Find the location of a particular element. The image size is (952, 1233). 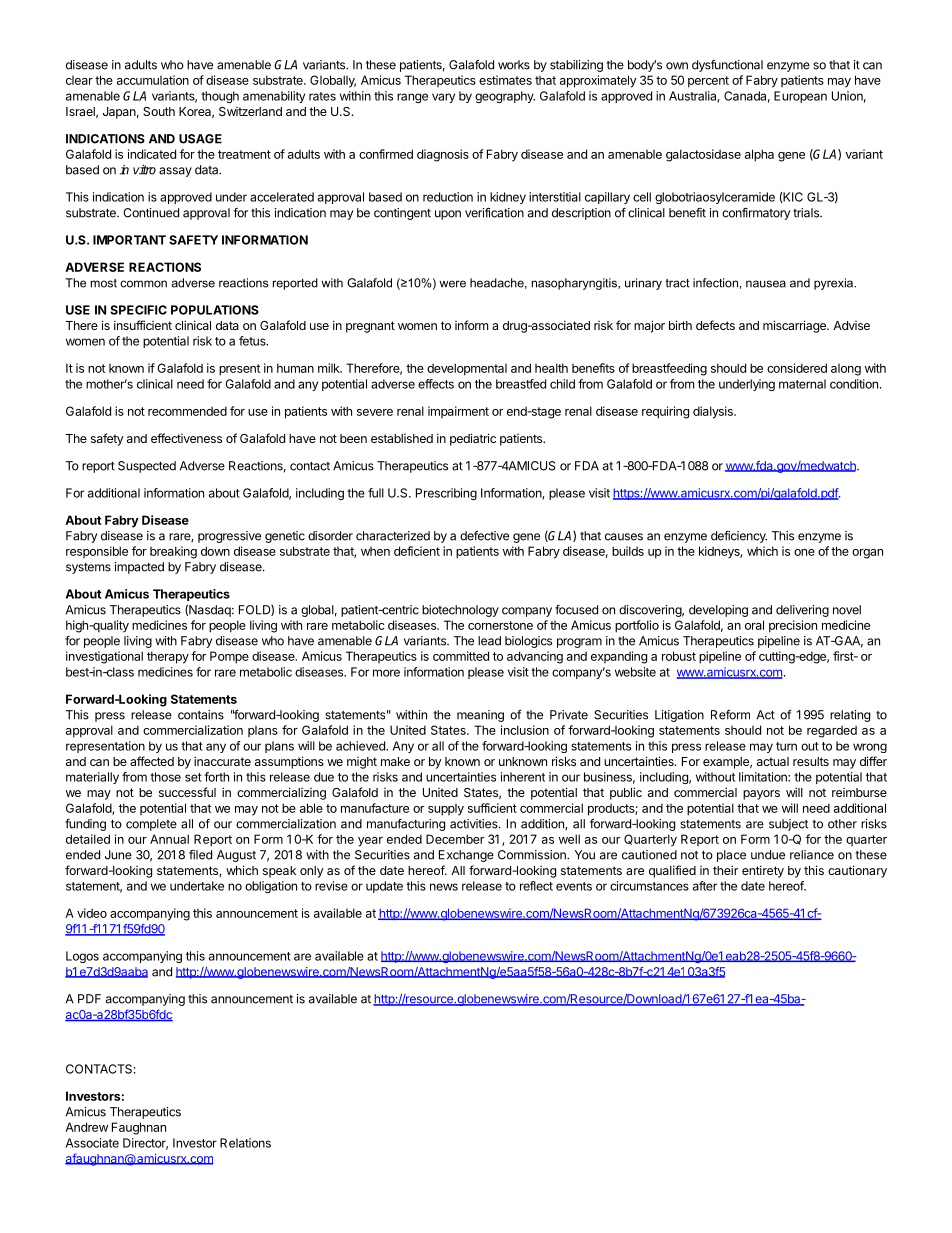

European is located at coordinates (800, 97).
